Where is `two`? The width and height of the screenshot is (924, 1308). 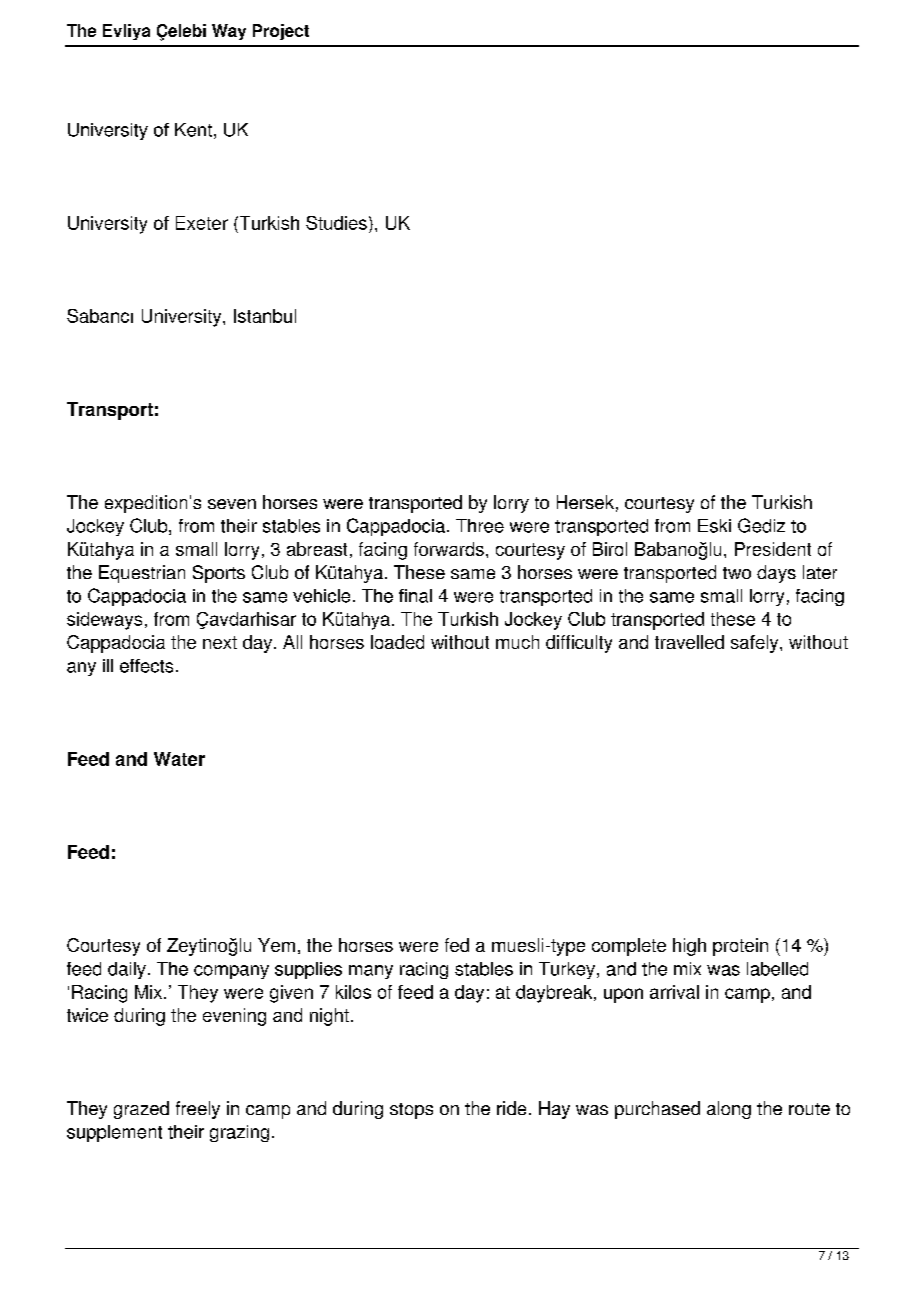
two is located at coordinates (737, 573).
